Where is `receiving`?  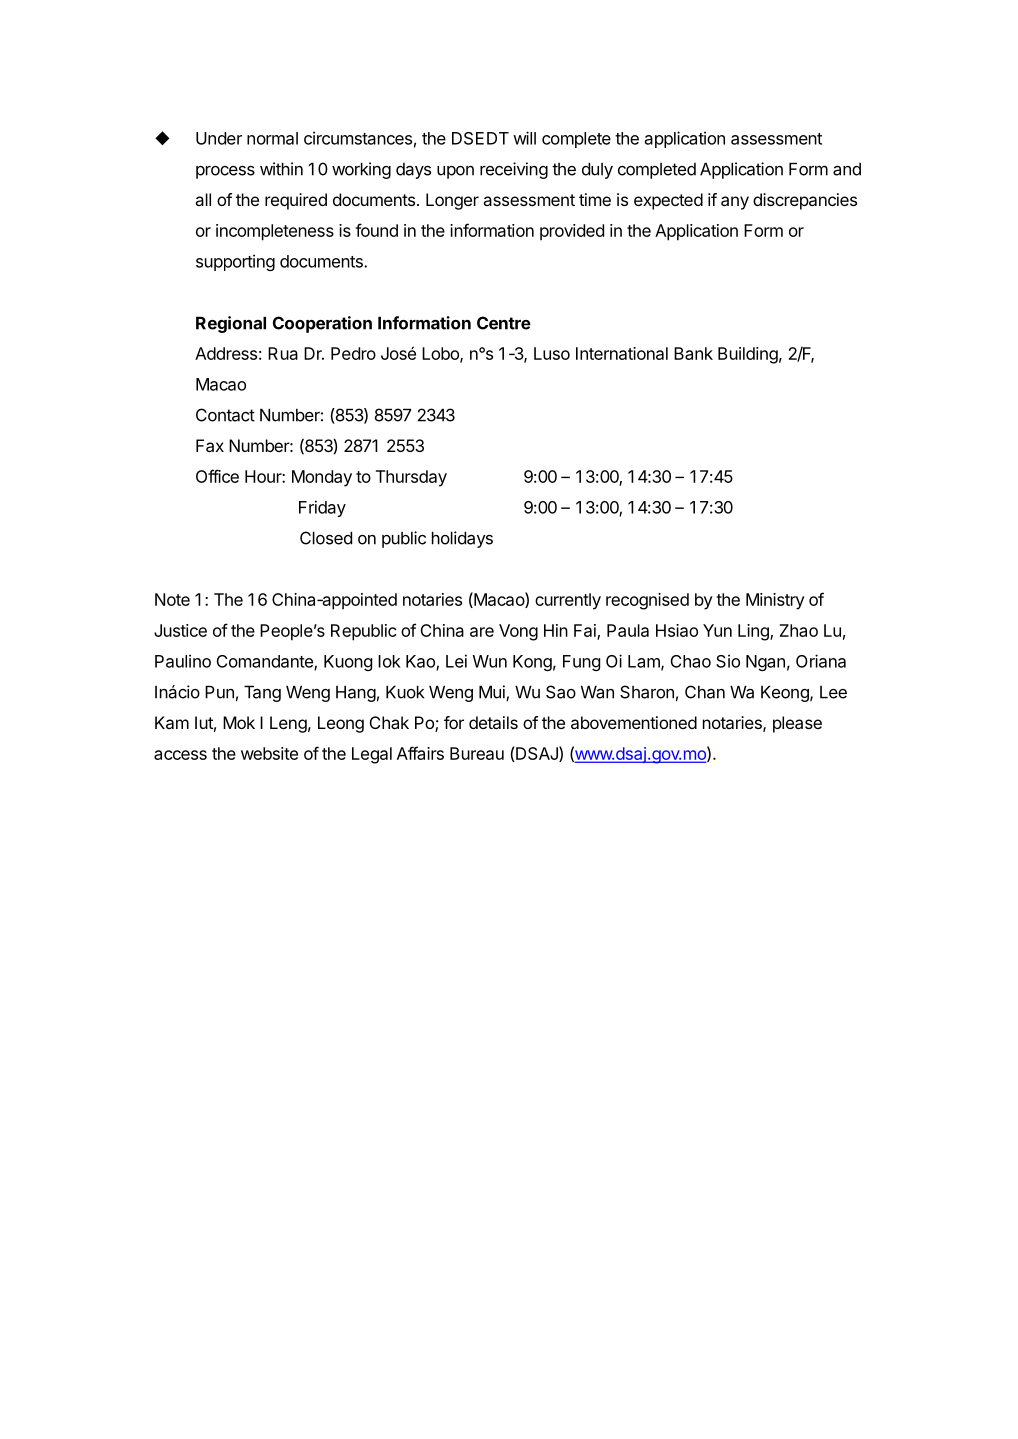
receiving is located at coordinates (514, 170).
